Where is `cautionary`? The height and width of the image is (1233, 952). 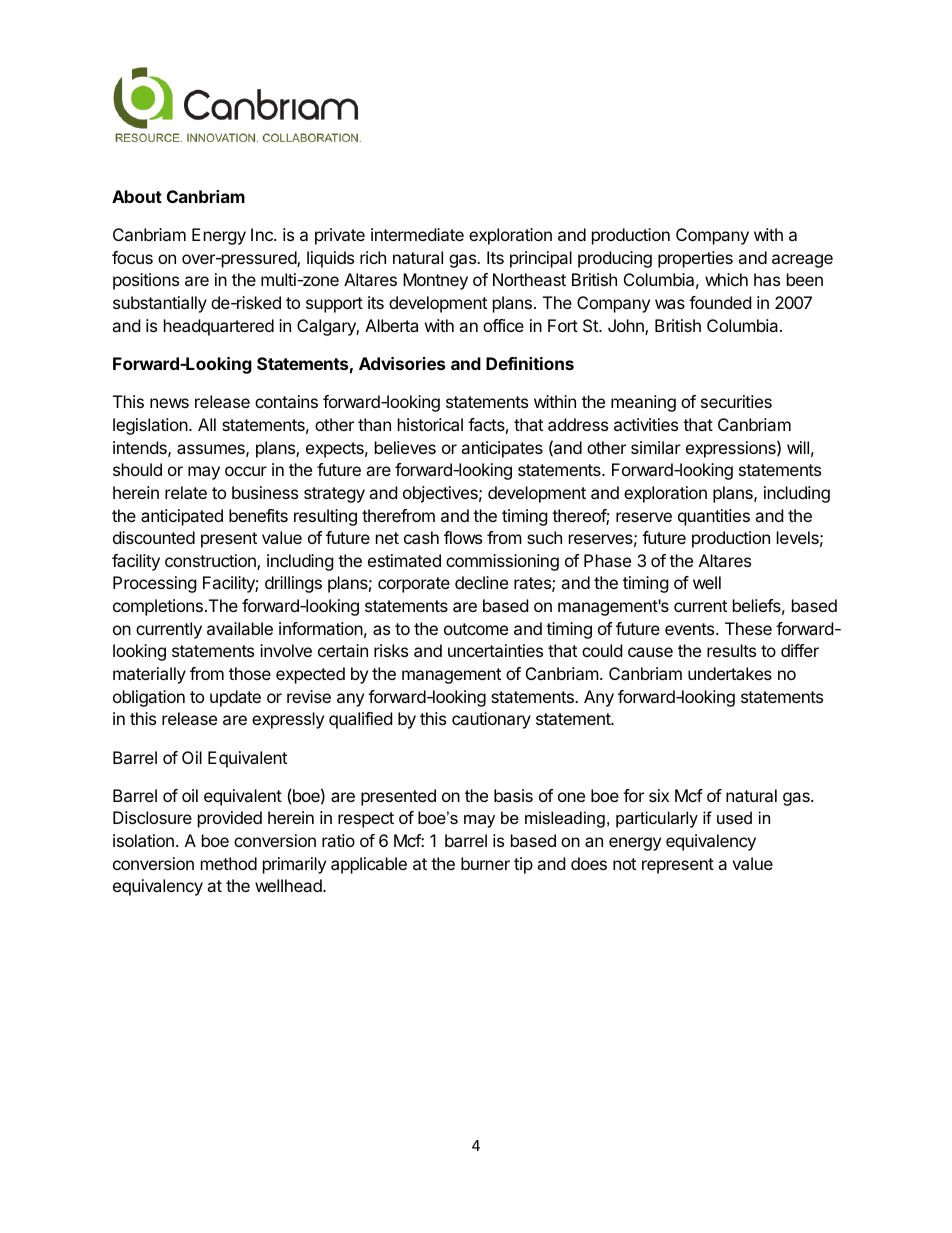 cautionary is located at coordinates (491, 720).
